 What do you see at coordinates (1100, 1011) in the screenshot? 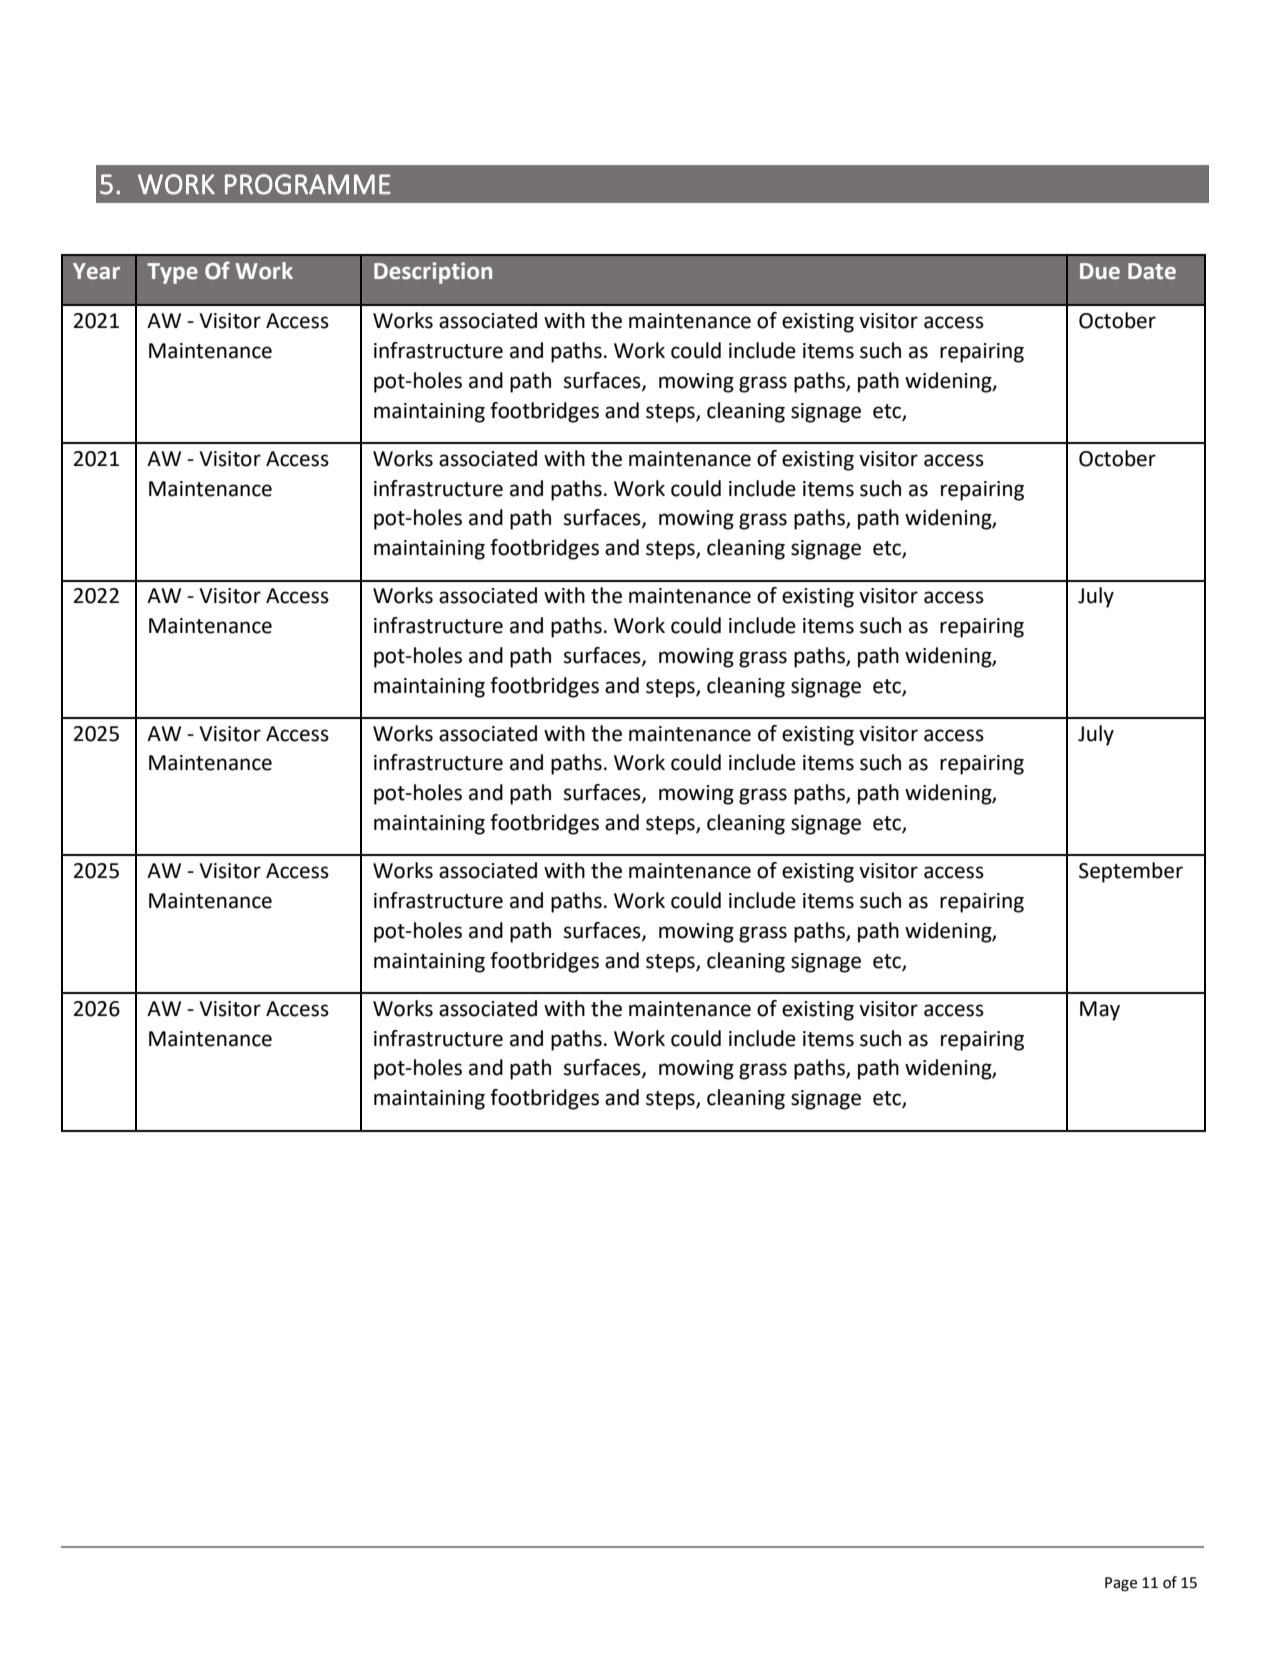
I see `May` at bounding box center [1100, 1011].
